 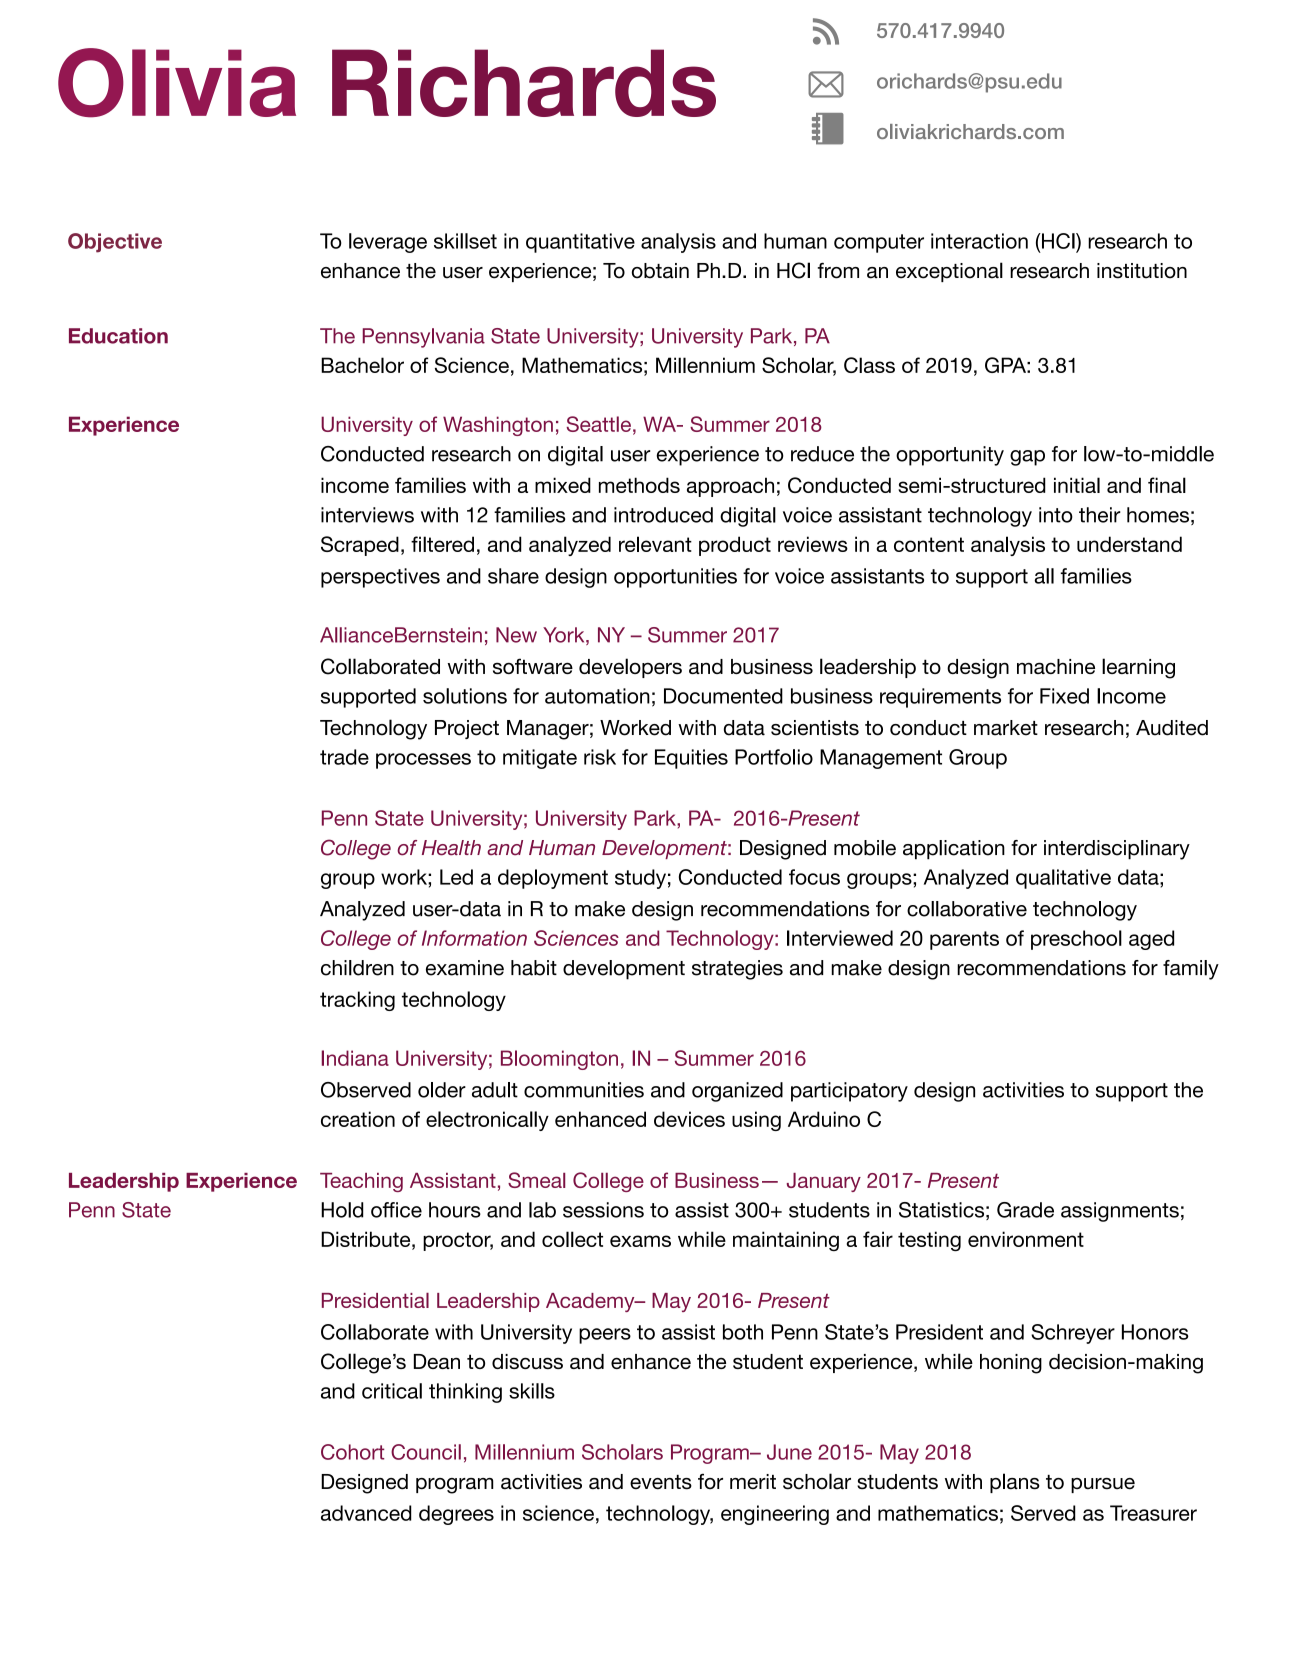 I want to click on Grade, so click(x=1025, y=1210).
